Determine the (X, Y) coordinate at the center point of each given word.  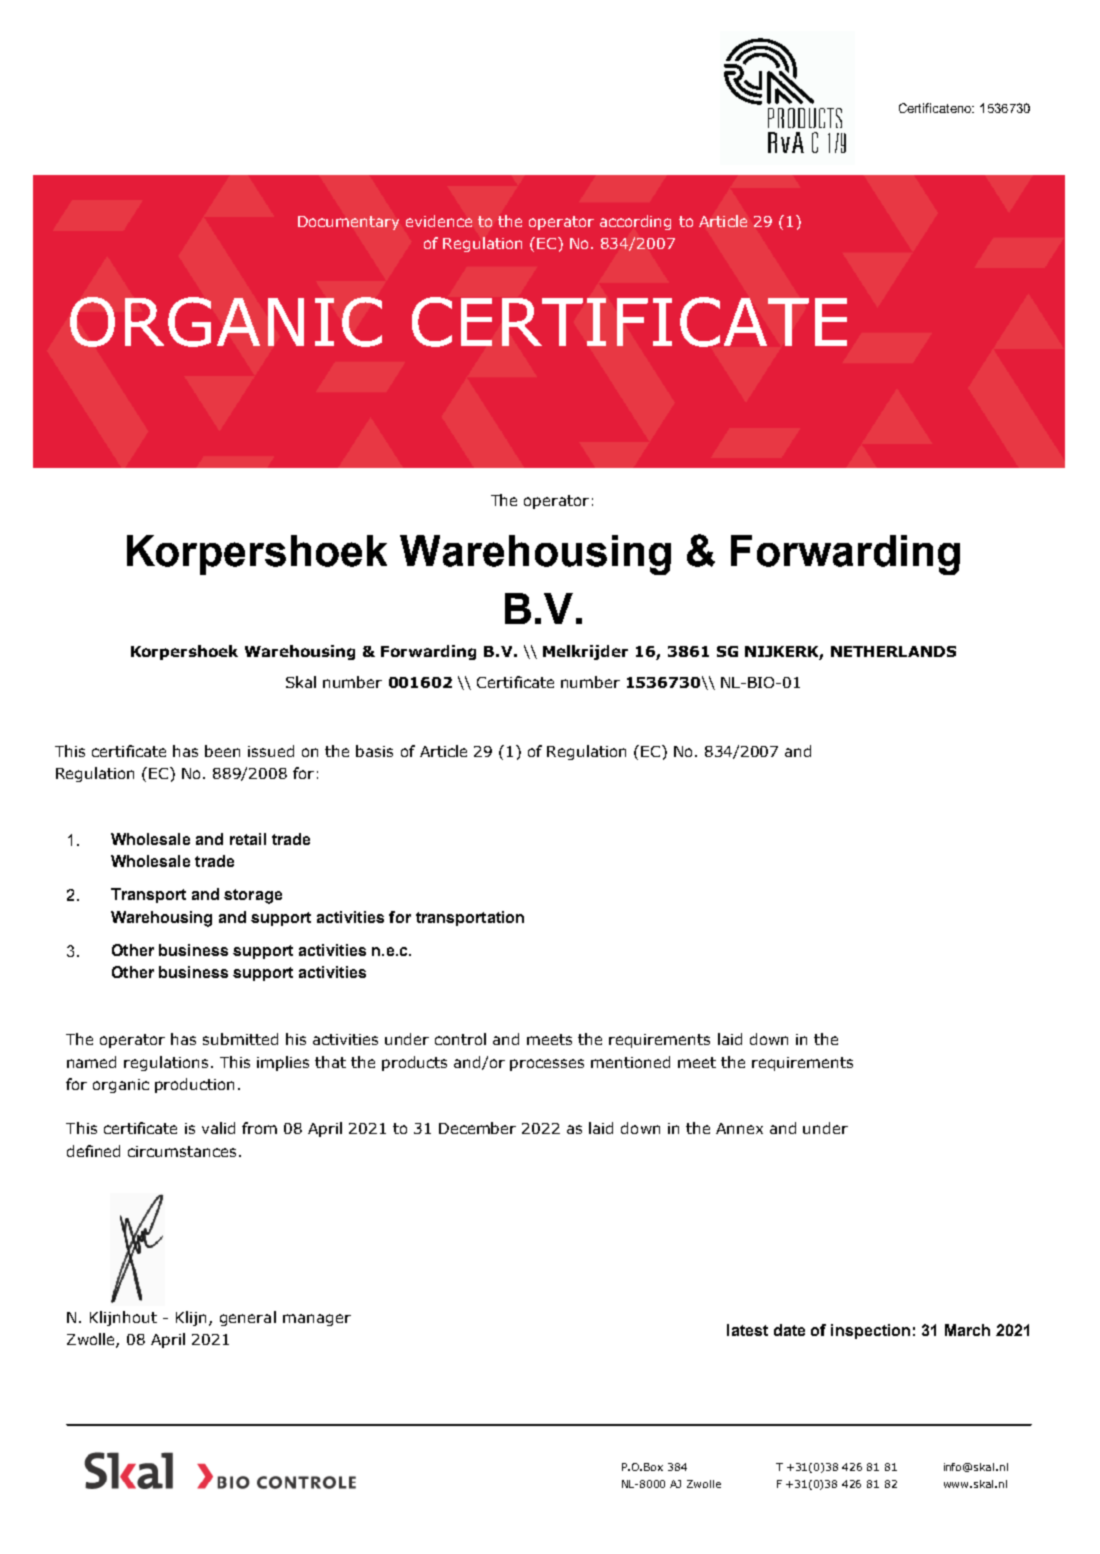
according (635, 222)
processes (547, 1065)
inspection (870, 1331)
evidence (439, 221)
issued (271, 751)
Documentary (348, 223)
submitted (240, 1039)
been (222, 751)
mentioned (630, 1062)
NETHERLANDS (893, 651)
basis (374, 751)
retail (248, 839)
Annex (739, 1128)
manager (317, 1320)
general (248, 1318)
